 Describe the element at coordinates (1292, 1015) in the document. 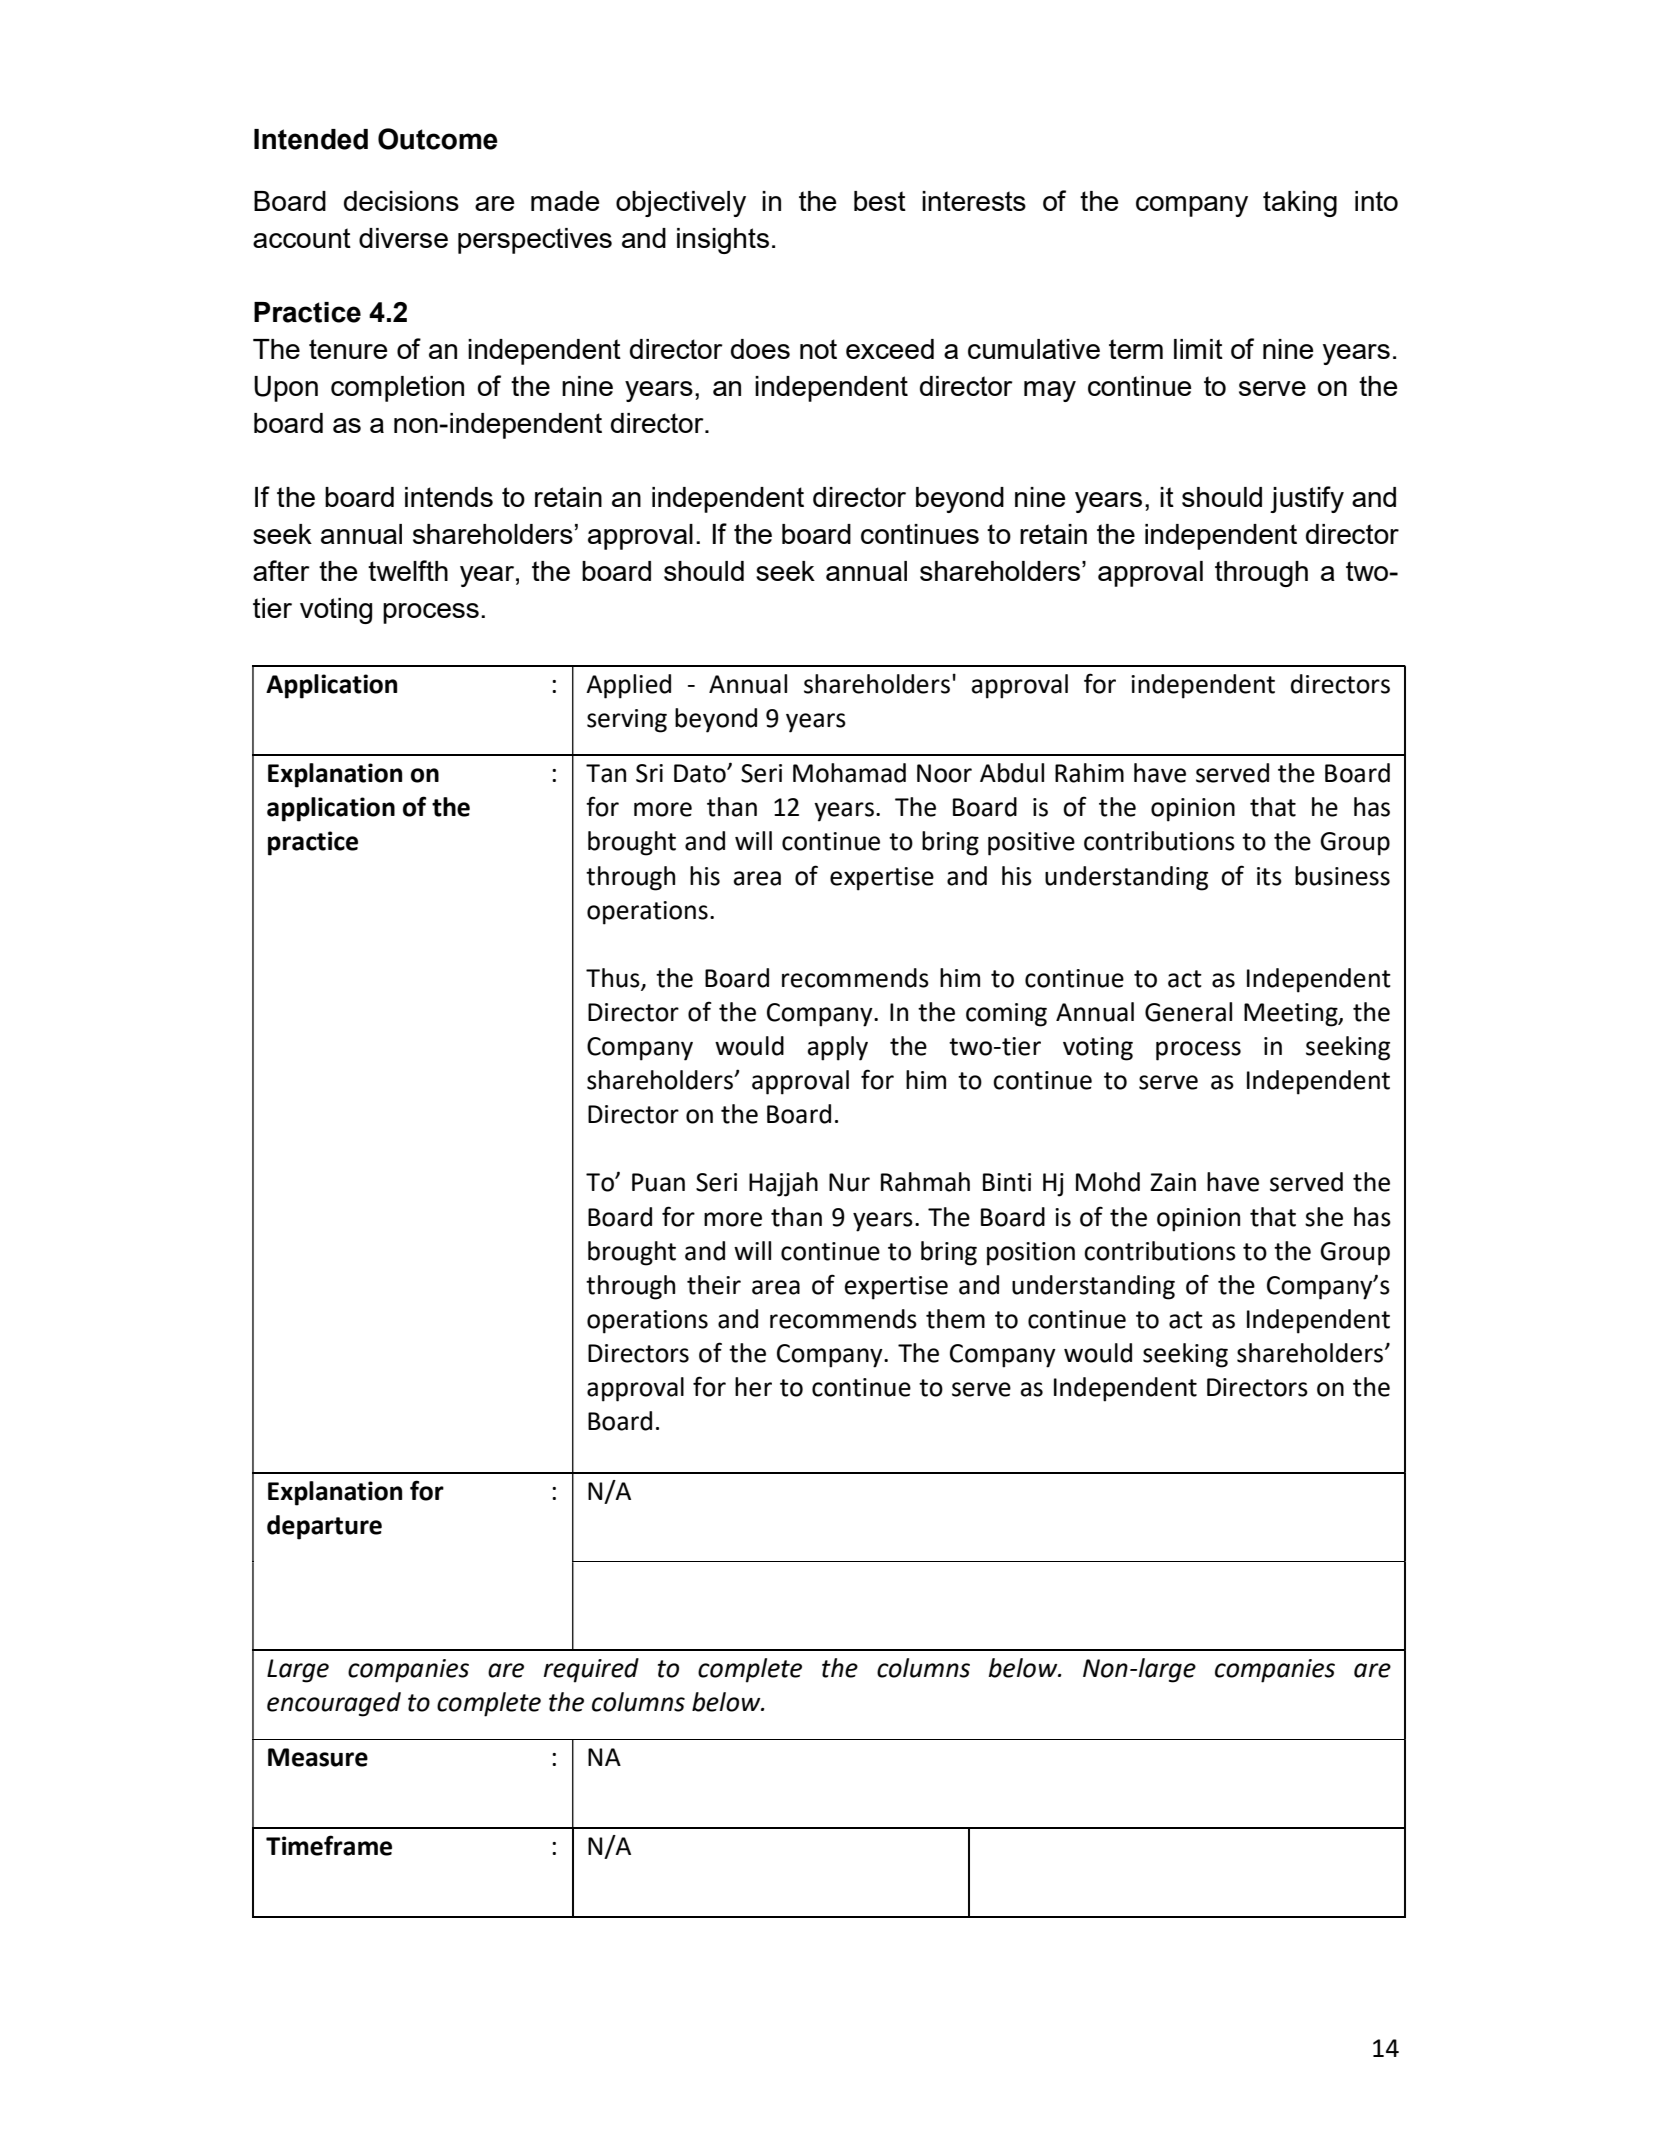

I see `Meeting` at that location.
